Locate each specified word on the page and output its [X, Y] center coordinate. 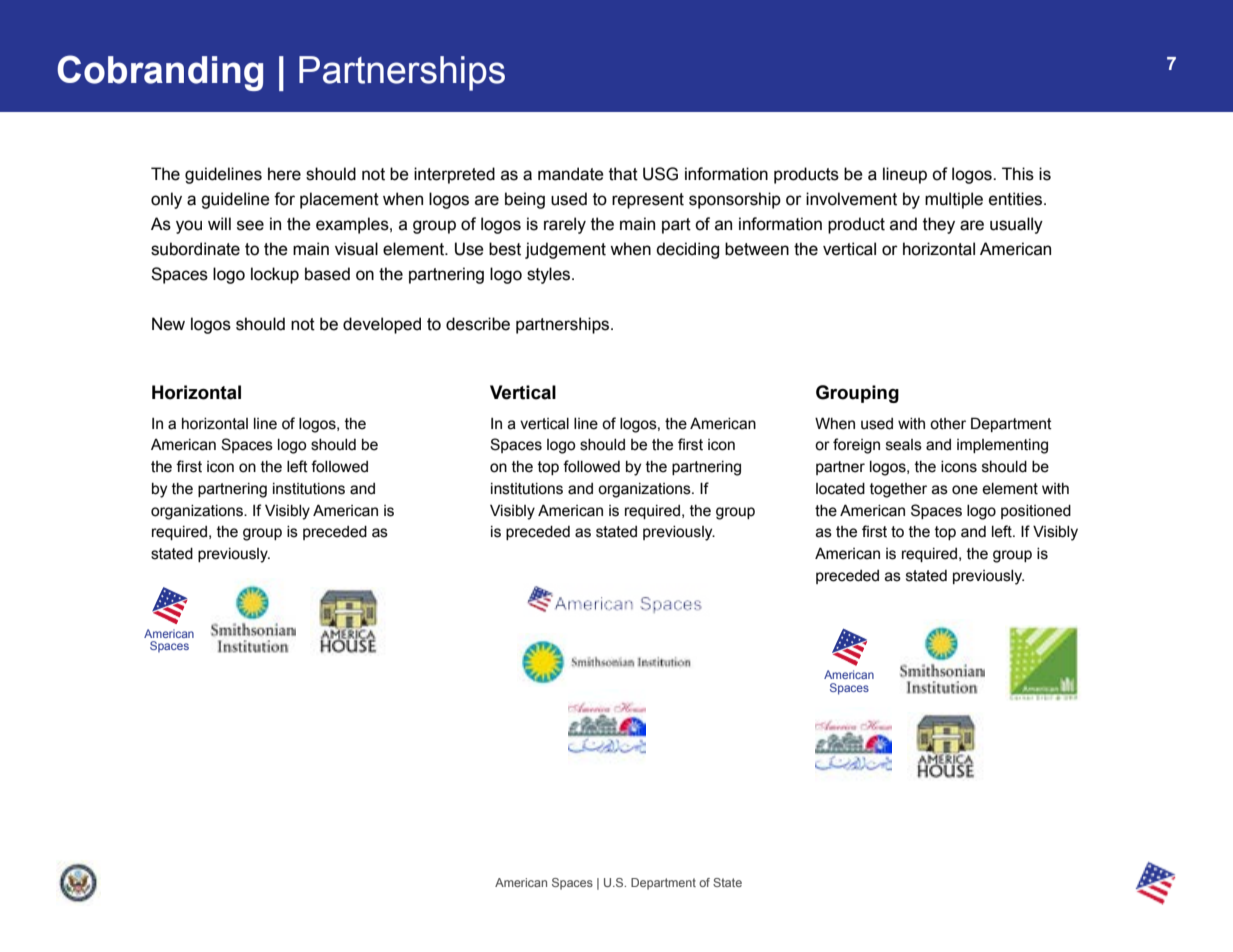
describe [478, 324]
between [757, 249]
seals [904, 445]
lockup [275, 275]
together [898, 490]
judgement [565, 250]
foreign [856, 446]
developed [382, 325]
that [623, 174]
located [840, 489]
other [948, 424]
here [284, 174]
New [168, 324]
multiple [954, 200]
